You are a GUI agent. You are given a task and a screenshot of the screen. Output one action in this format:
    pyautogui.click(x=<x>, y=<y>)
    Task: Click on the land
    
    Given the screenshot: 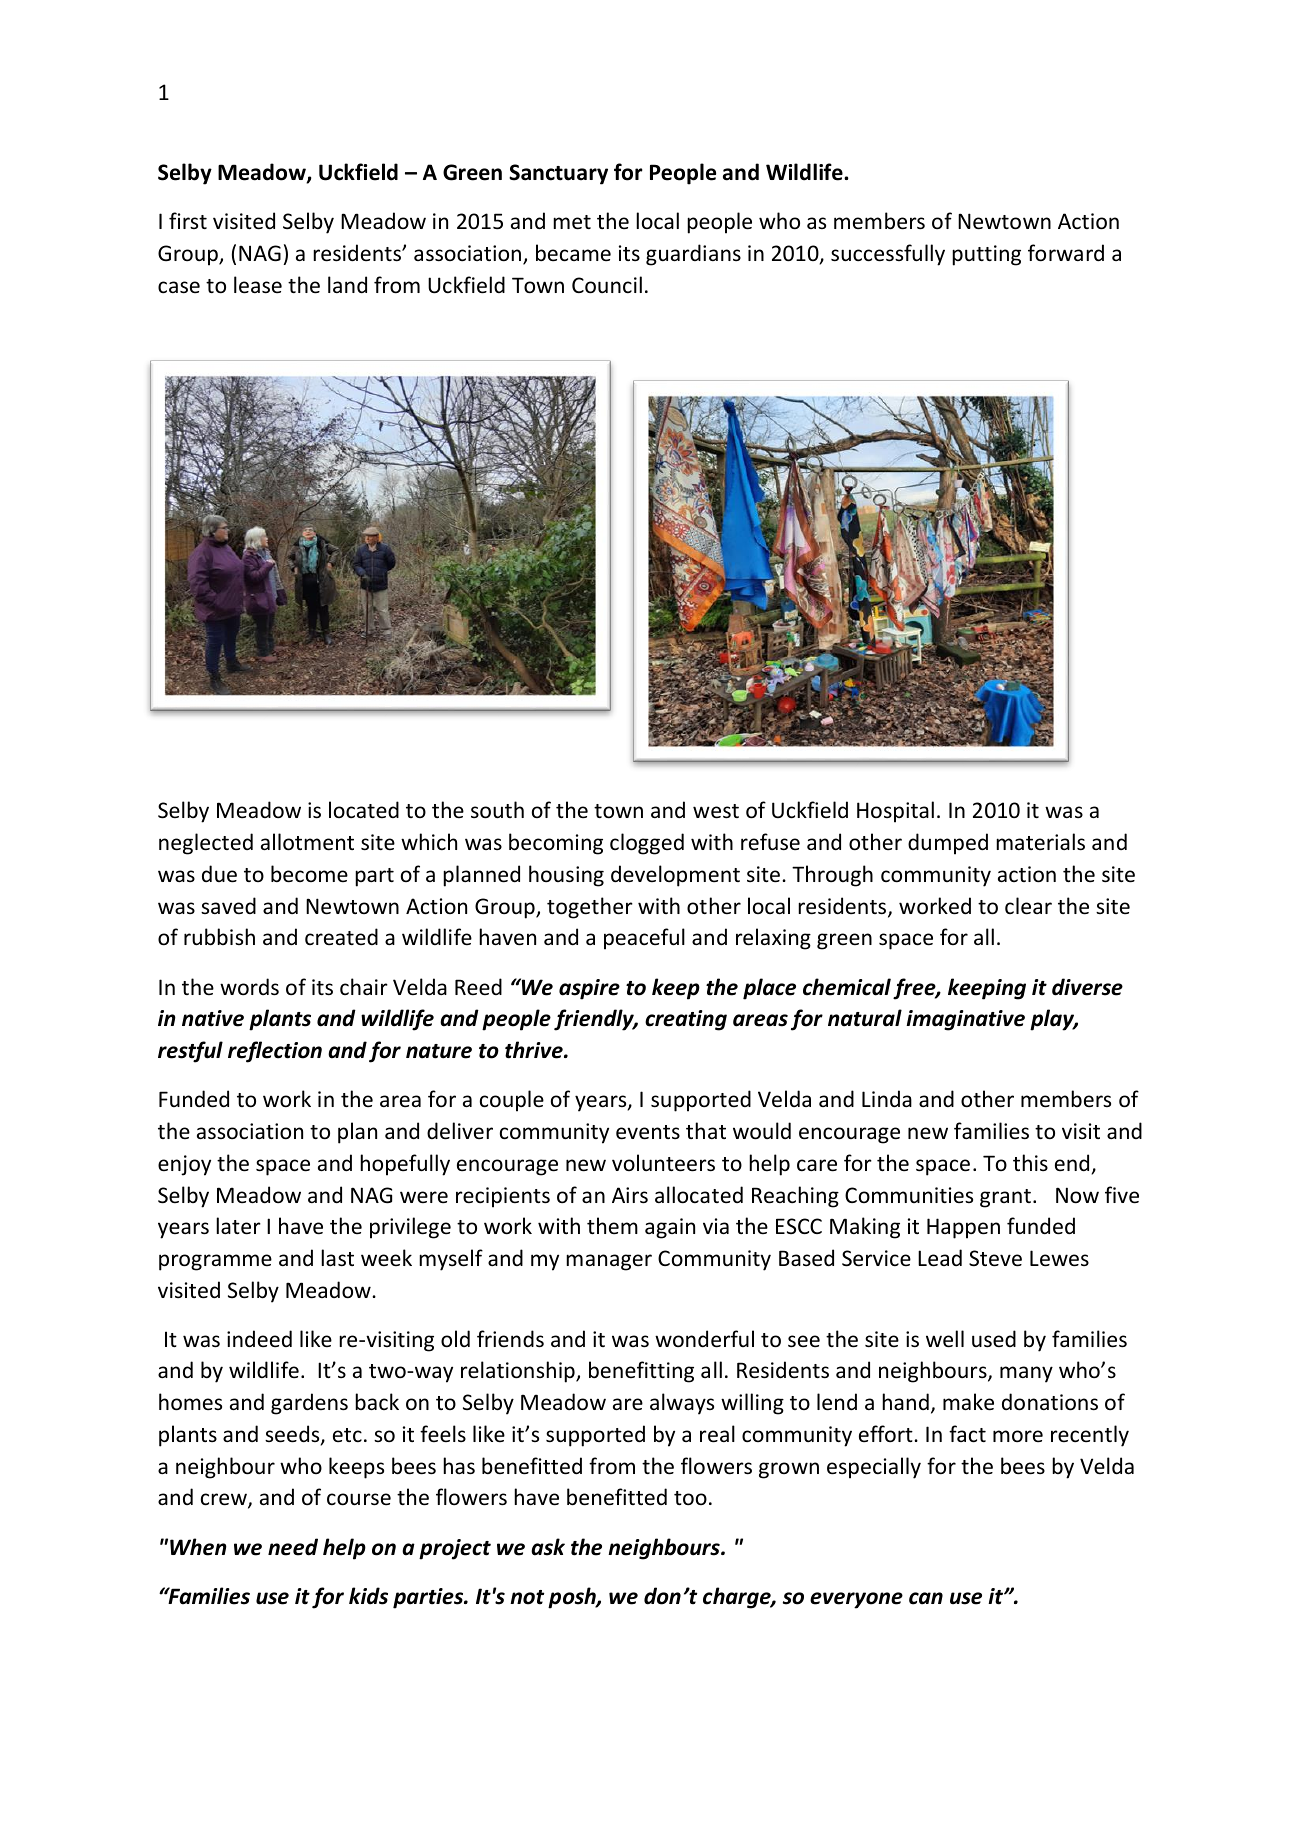 What is the action you would take?
    pyautogui.click(x=347, y=284)
